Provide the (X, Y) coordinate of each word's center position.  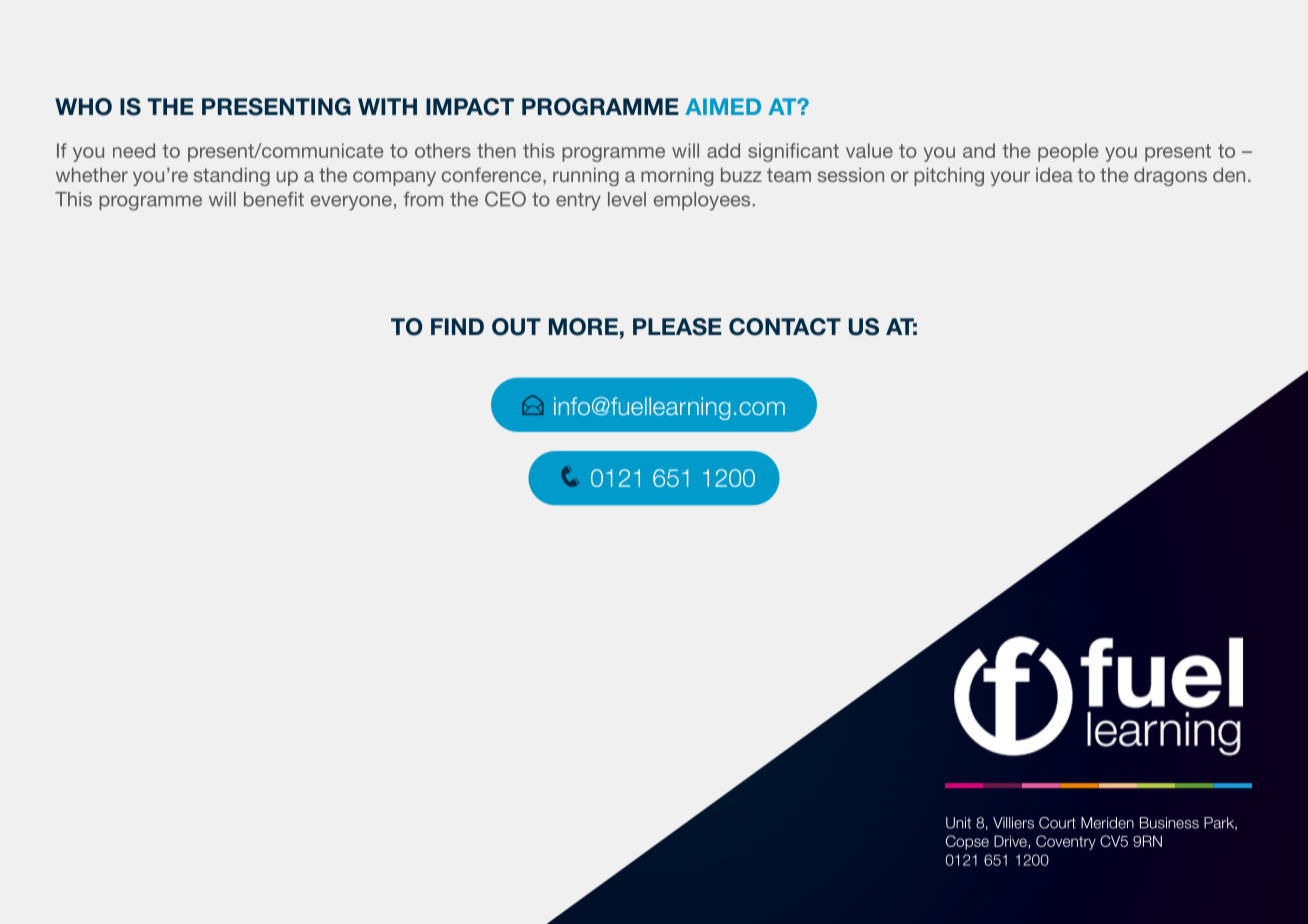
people (1068, 152)
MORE (583, 327)
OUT (516, 327)
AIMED (723, 106)
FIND (457, 326)
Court (1057, 823)
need (134, 150)
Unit (958, 823)
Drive (1011, 842)
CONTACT (785, 327)
